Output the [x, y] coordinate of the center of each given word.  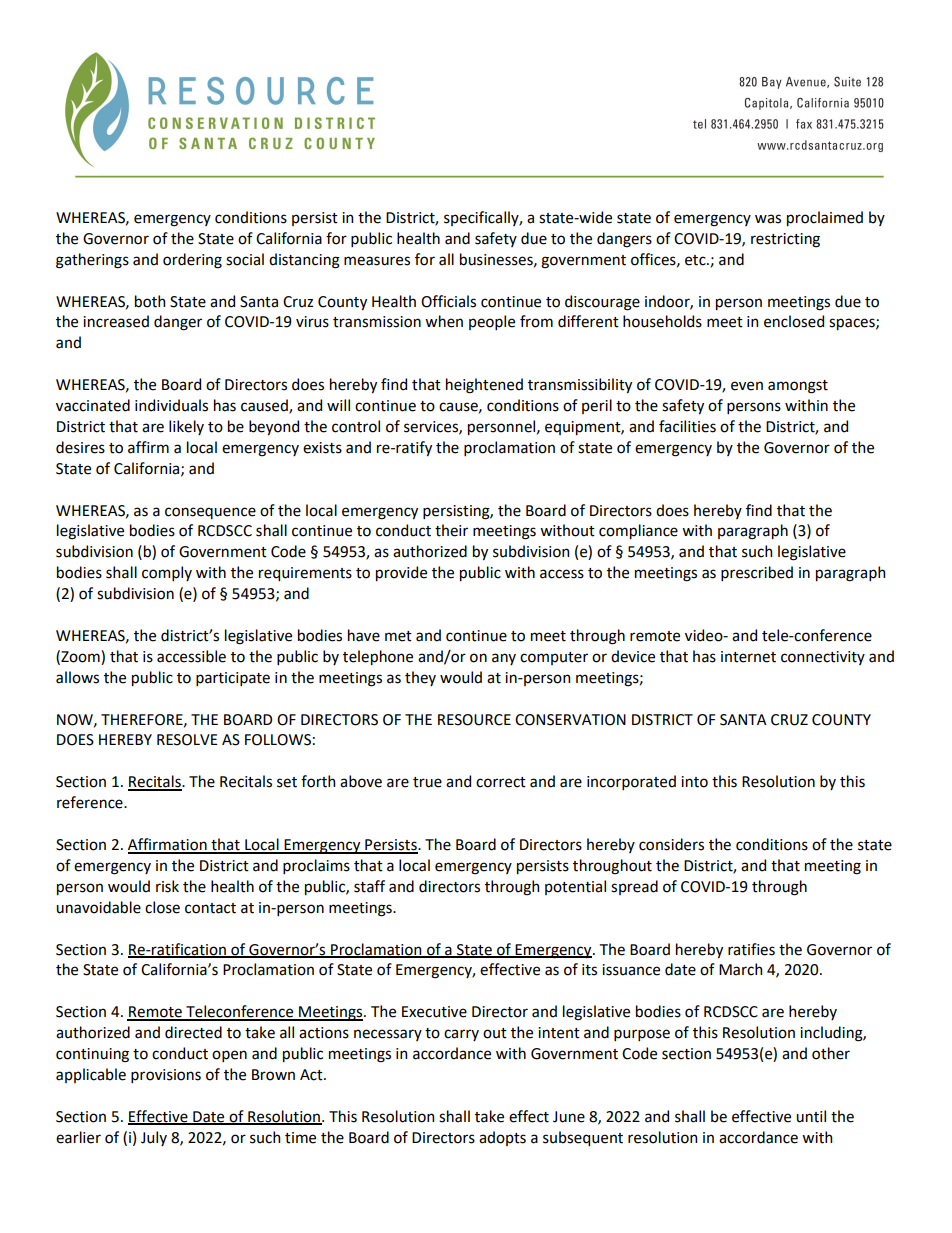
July [154, 1138]
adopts [502, 1138]
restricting [785, 240]
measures [377, 261]
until [811, 1116]
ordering [192, 261]
